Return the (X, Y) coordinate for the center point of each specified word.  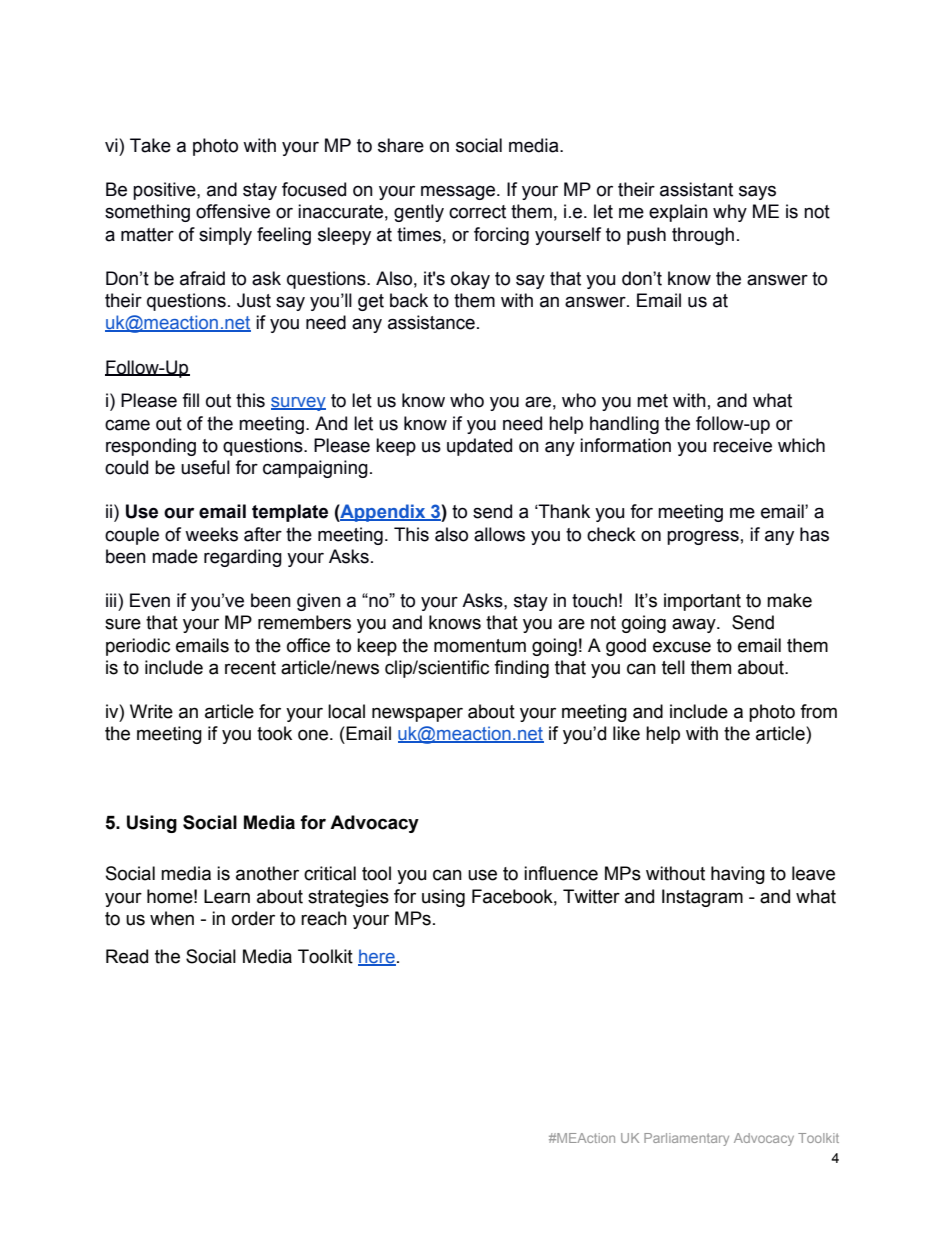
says (757, 192)
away (695, 625)
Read (127, 956)
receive (742, 445)
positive (165, 191)
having (738, 875)
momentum (480, 646)
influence (561, 873)
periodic (138, 647)
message (459, 192)
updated (479, 447)
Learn (227, 896)
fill (190, 400)
